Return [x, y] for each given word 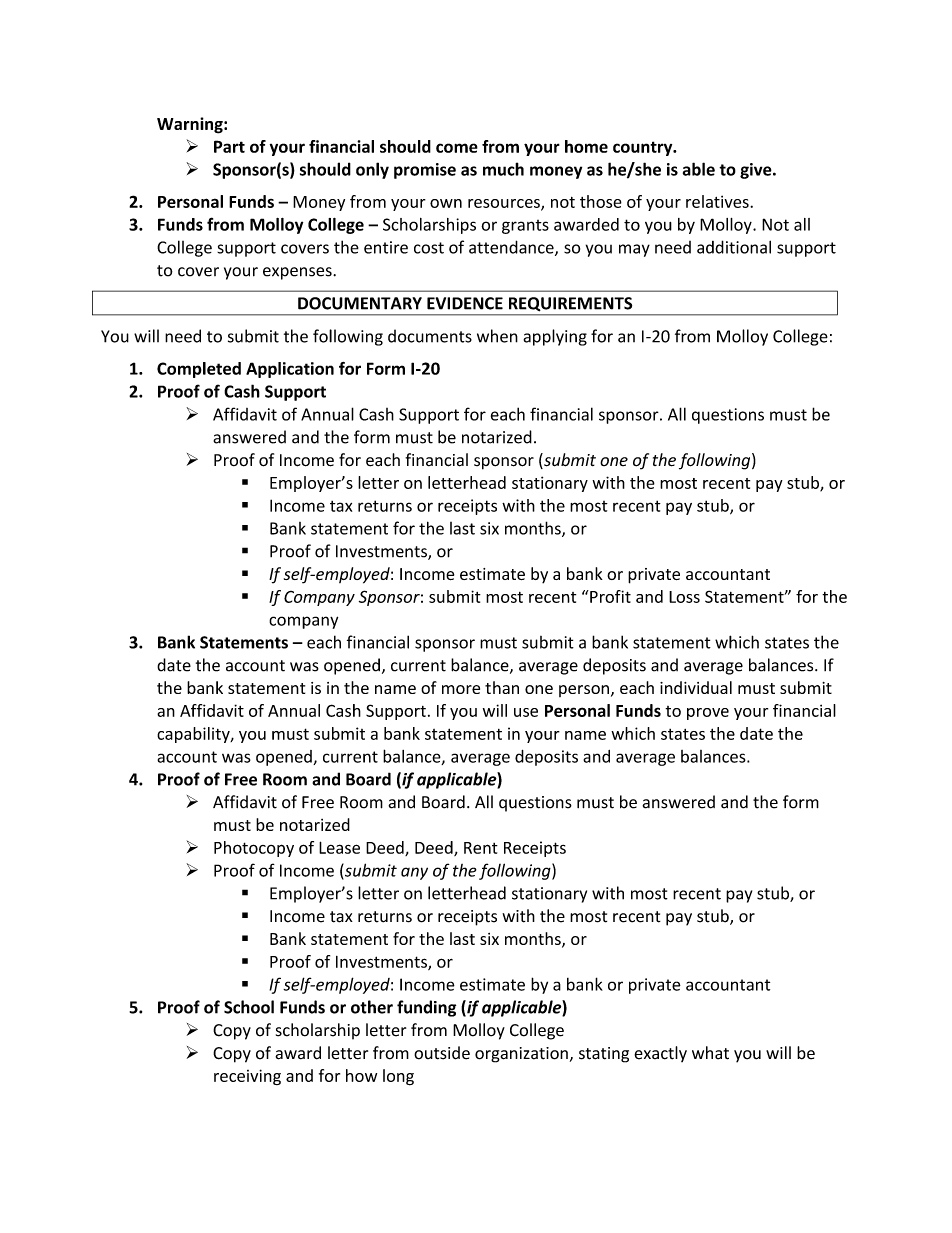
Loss [684, 597]
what [710, 1053]
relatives [718, 201]
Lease [339, 847]
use [526, 712]
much [503, 169]
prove [708, 714]
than [502, 687]
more [461, 689]
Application [290, 370]
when [497, 336]
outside [442, 1053]
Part [229, 146]
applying [555, 337]
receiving [247, 1077]
